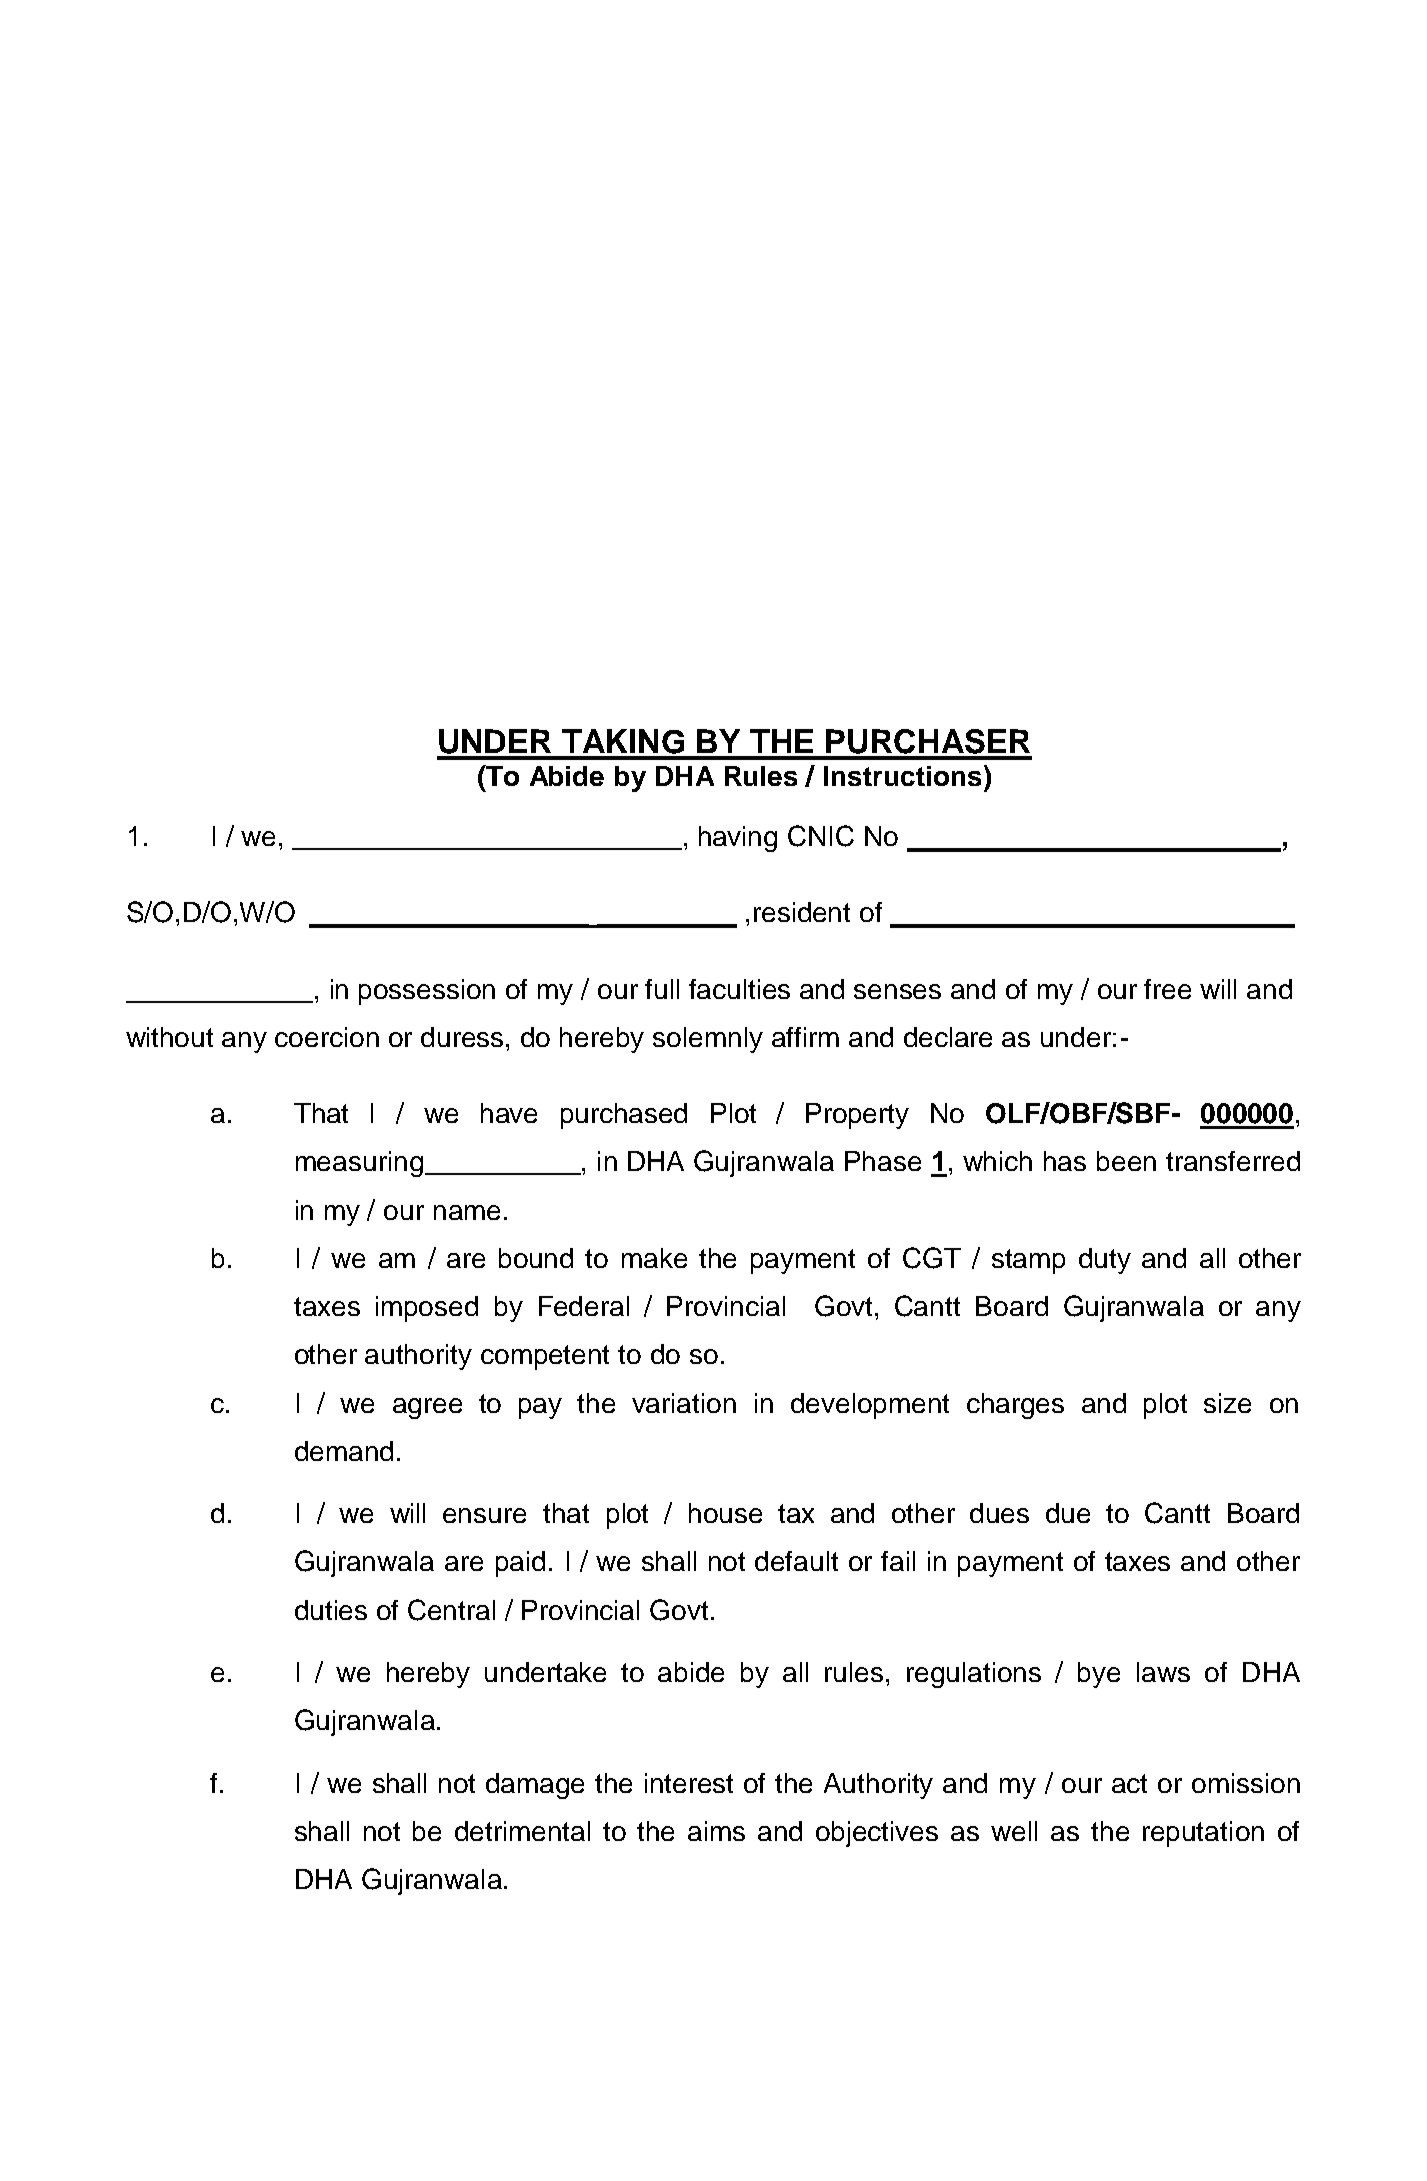  Describe the element at coordinates (902, 776) in the document. I see `Instructions` at that location.
